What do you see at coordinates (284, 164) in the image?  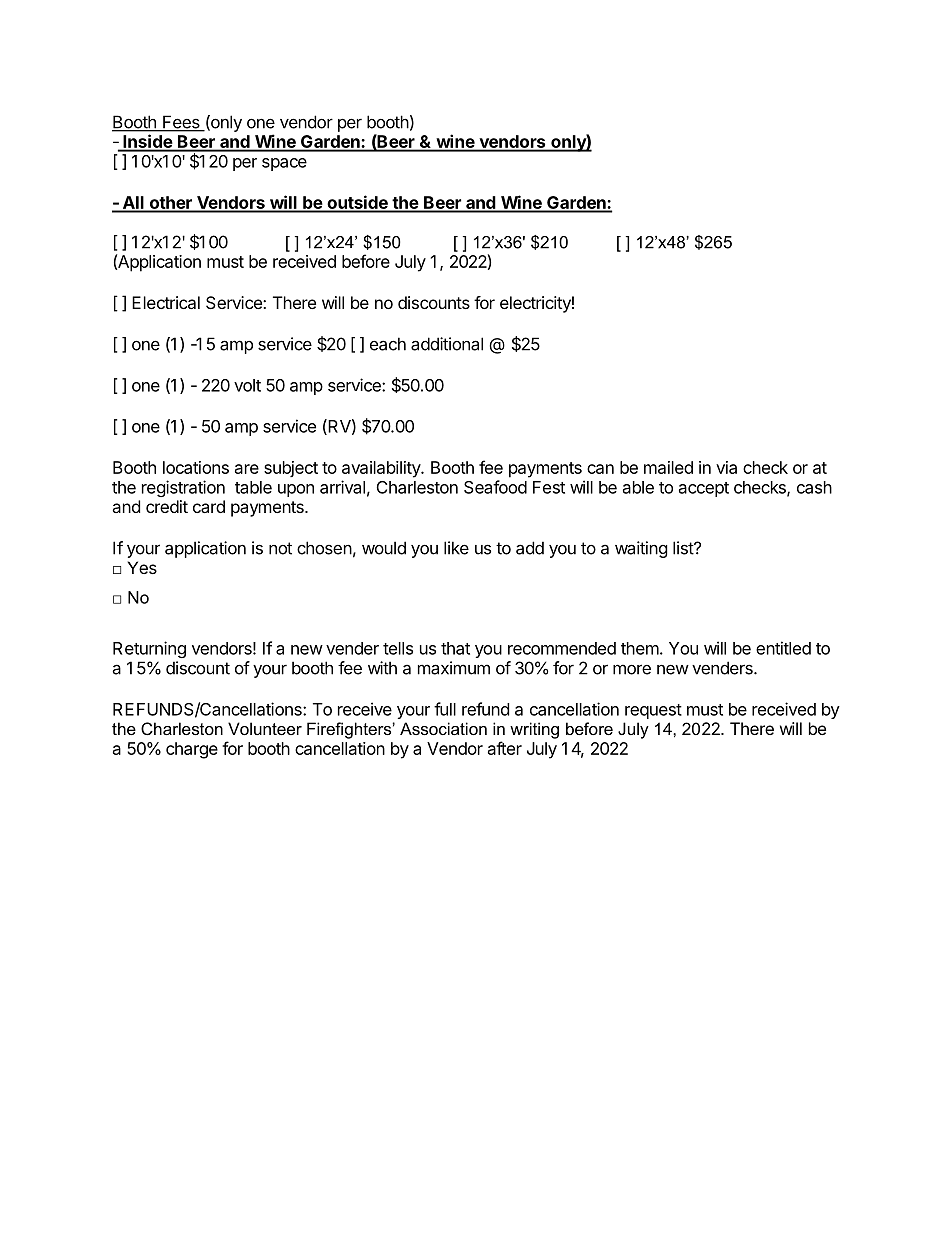 I see `space` at bounding box center [284, 164].
